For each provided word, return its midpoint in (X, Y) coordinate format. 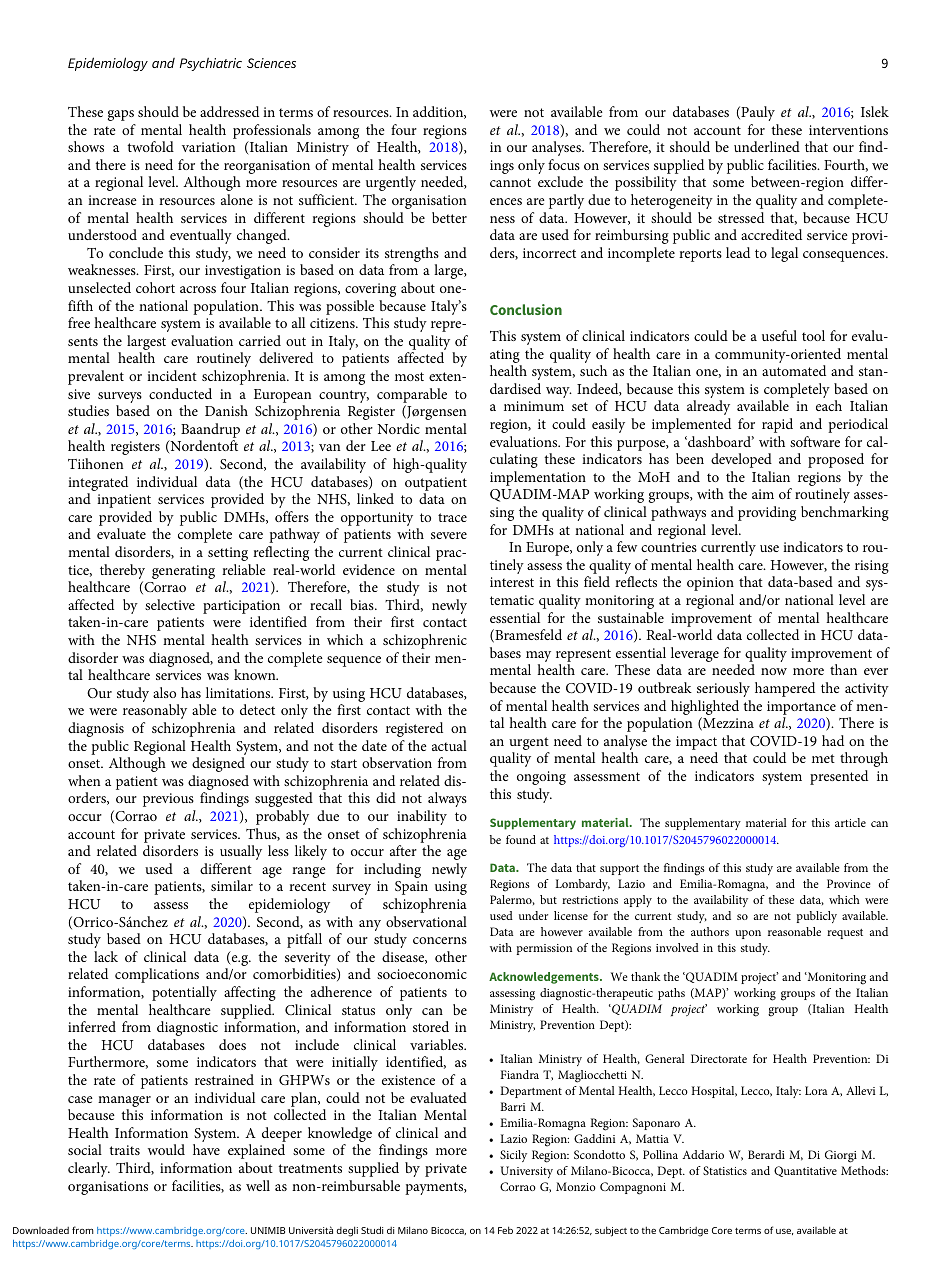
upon (748, 934)
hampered (785, 689)
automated (794, 370)
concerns (440, 940)
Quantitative (805, 1171)
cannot (510, 182)
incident (172, 375)
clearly (89, 1169)
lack (106, 956)
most (409, 376)
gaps (121, 115)
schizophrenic (425, 641)
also (164, 692)
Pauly (757, 113)
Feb (505, 1230)
